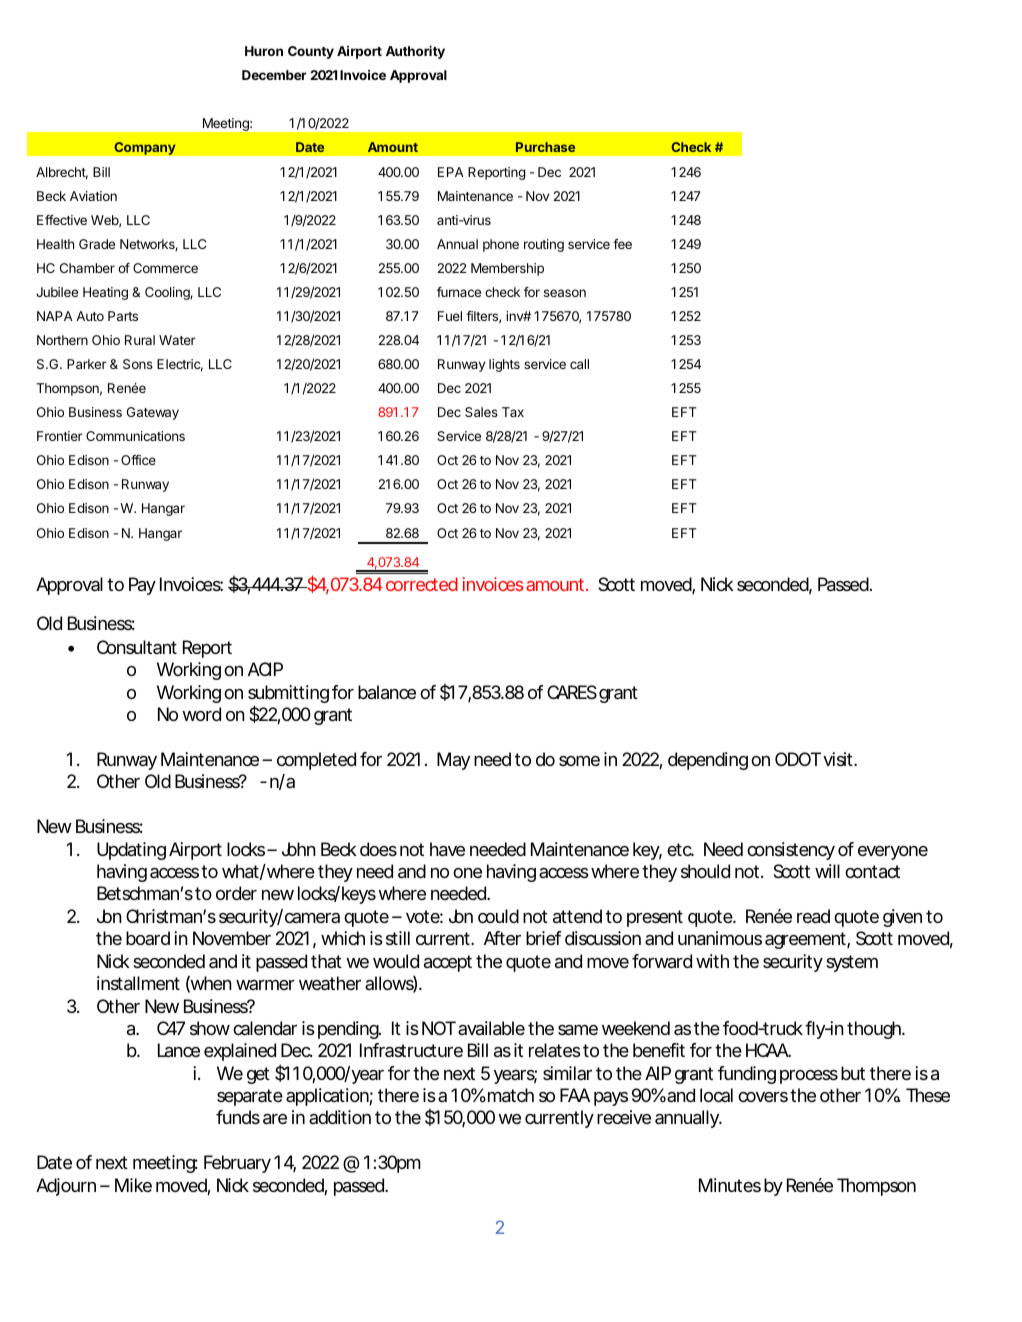  Describe the element at coordinates (177, 340) in the screenshot. I see `Water` at that location.
